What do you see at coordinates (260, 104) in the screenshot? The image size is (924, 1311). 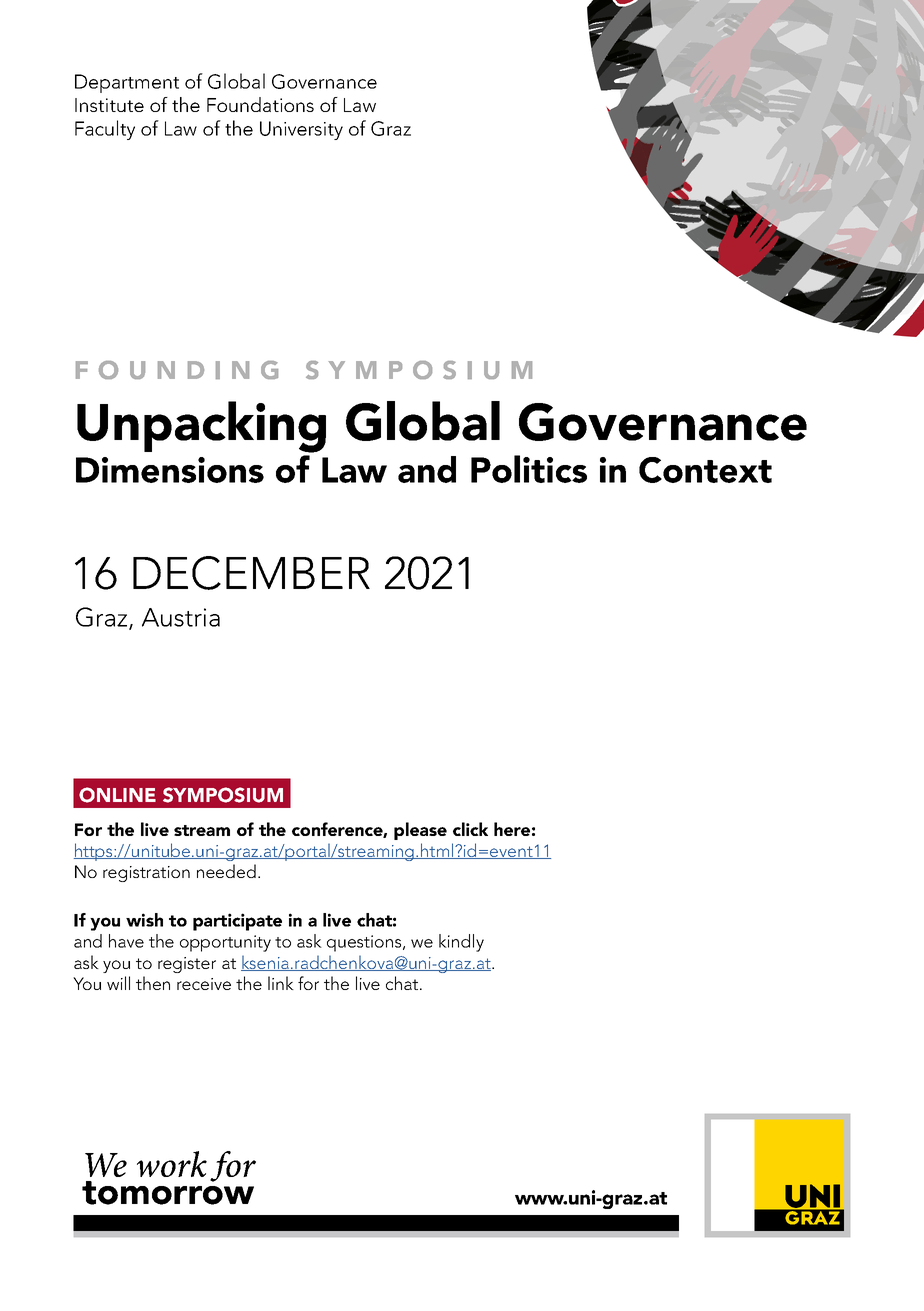 I see `Foundations` at bounding box center [260, 104].
